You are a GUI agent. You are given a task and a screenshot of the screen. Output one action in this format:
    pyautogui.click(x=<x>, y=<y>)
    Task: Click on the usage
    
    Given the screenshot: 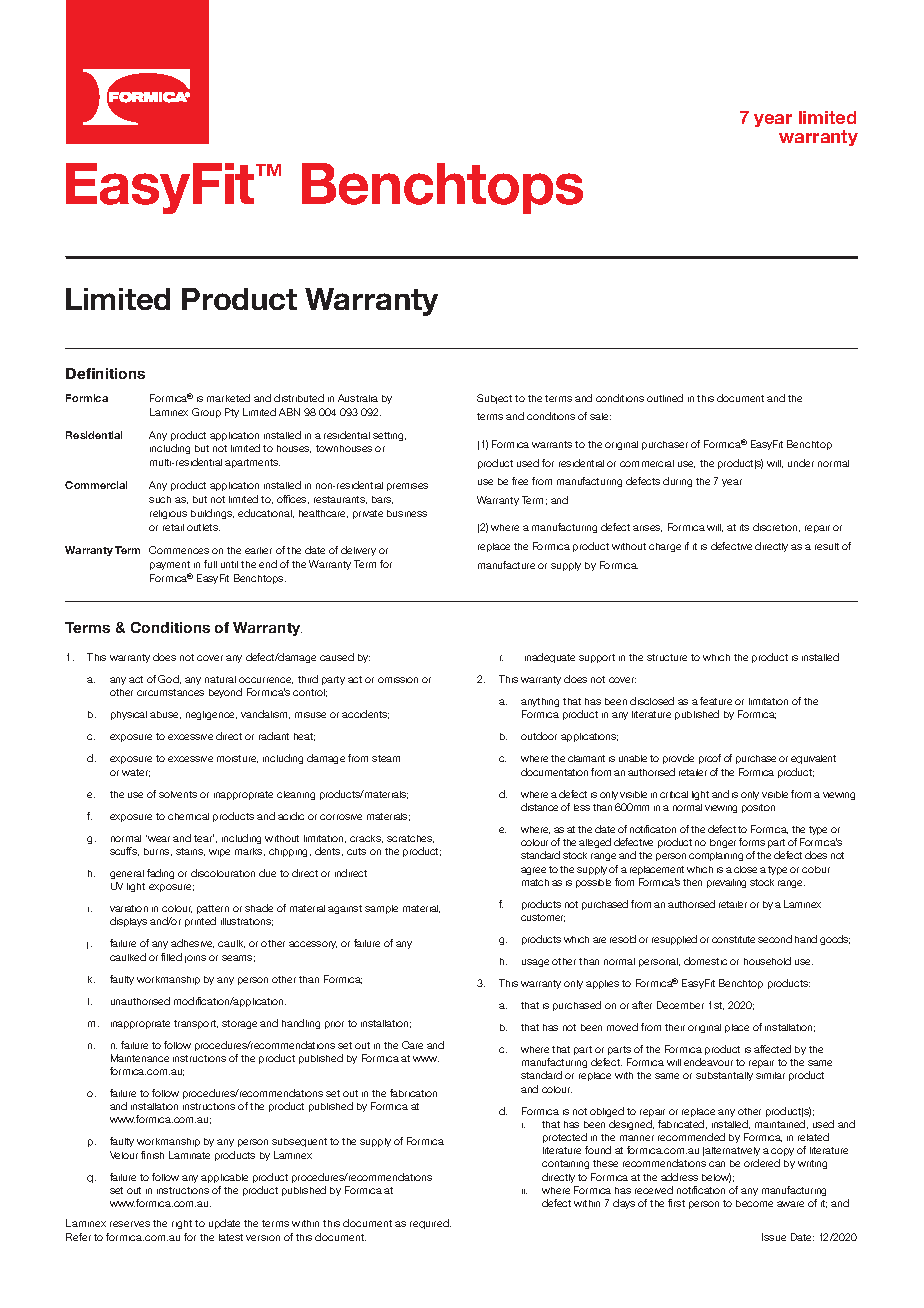 What is the action you would take?
    pyautogui.click(x=535, y=963)
